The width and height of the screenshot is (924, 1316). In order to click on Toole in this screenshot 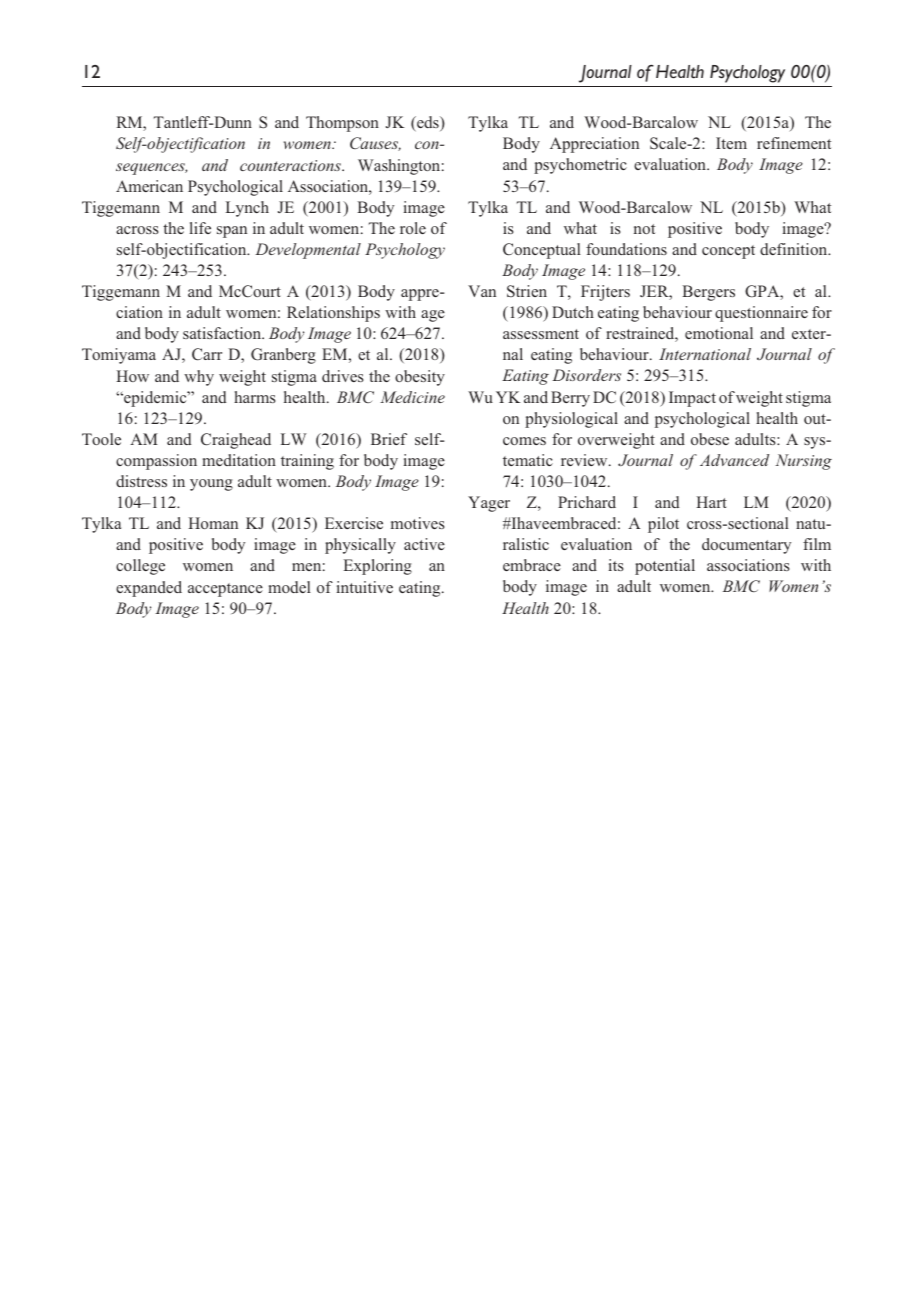, I will do `click(101, 439)`.
